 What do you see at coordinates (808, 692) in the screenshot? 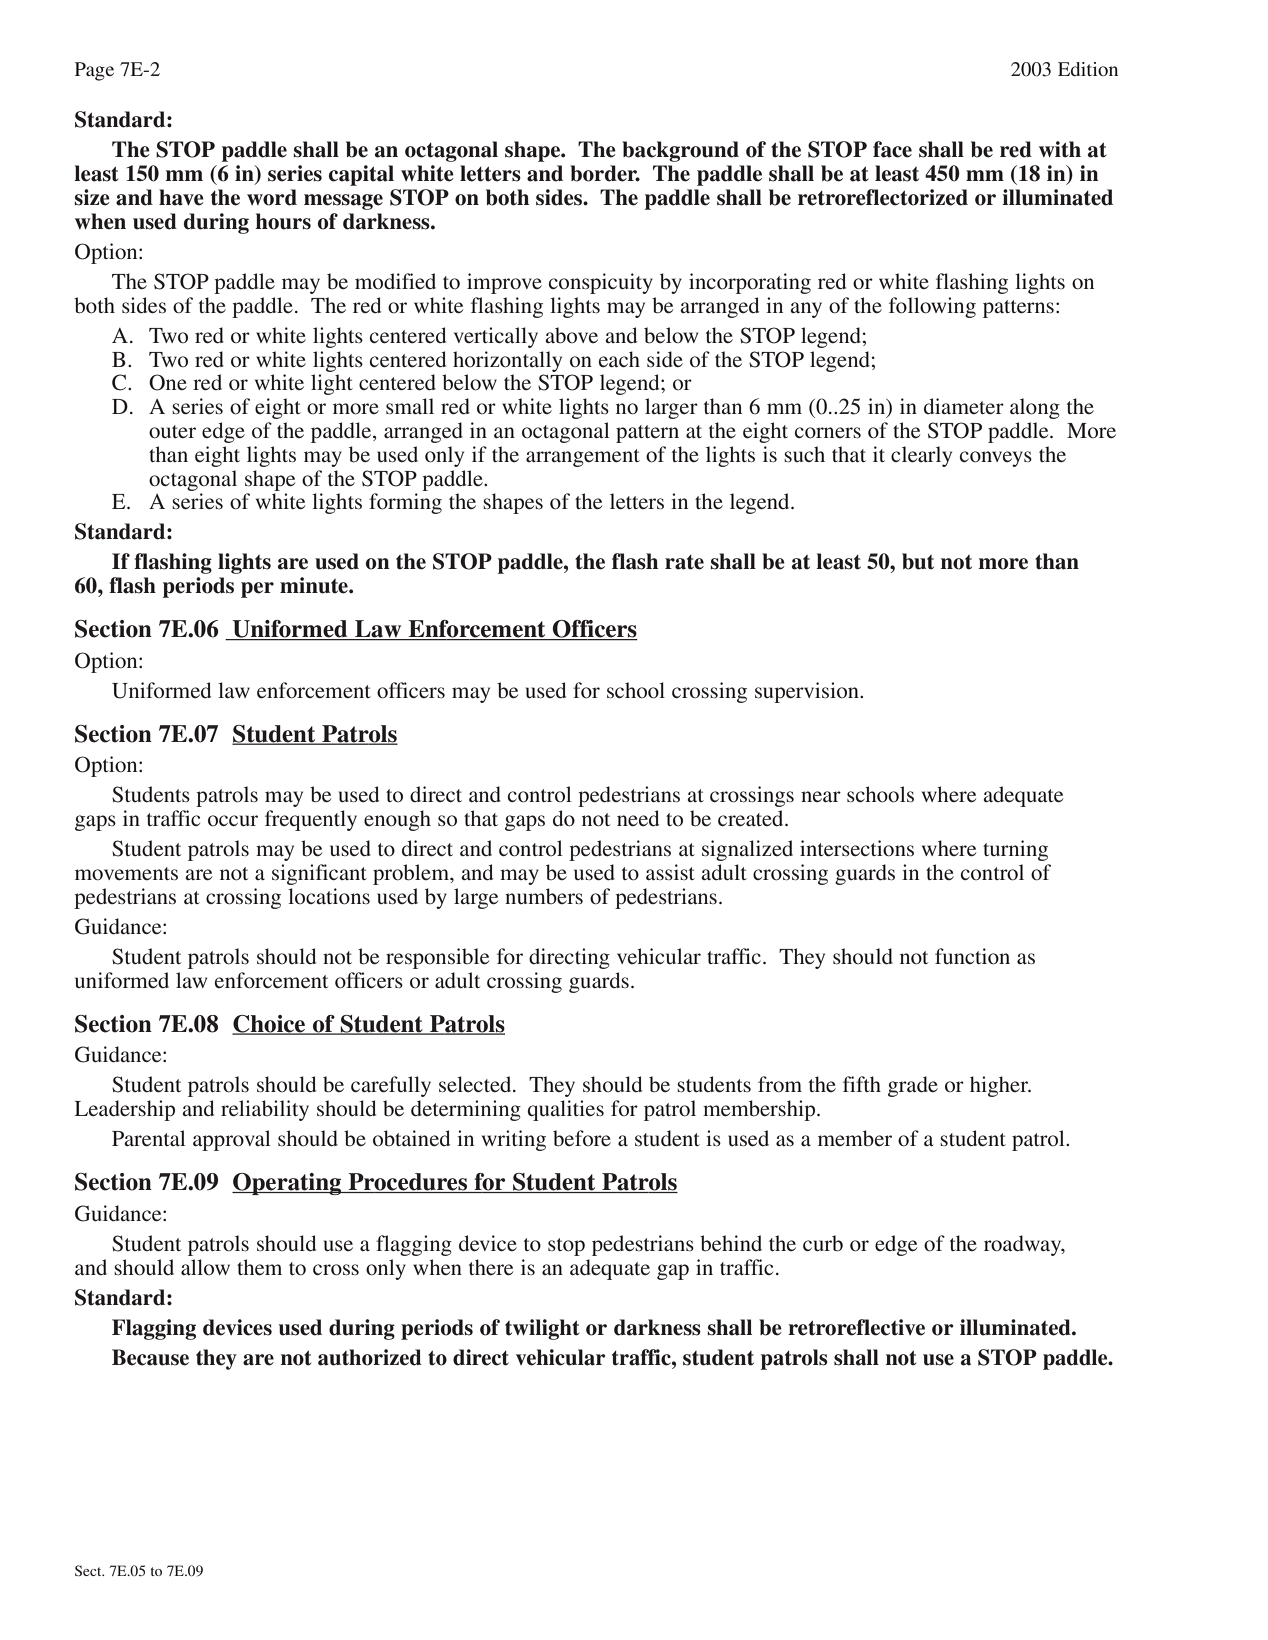
I see `supervision` at bounding box center [808, 692].
